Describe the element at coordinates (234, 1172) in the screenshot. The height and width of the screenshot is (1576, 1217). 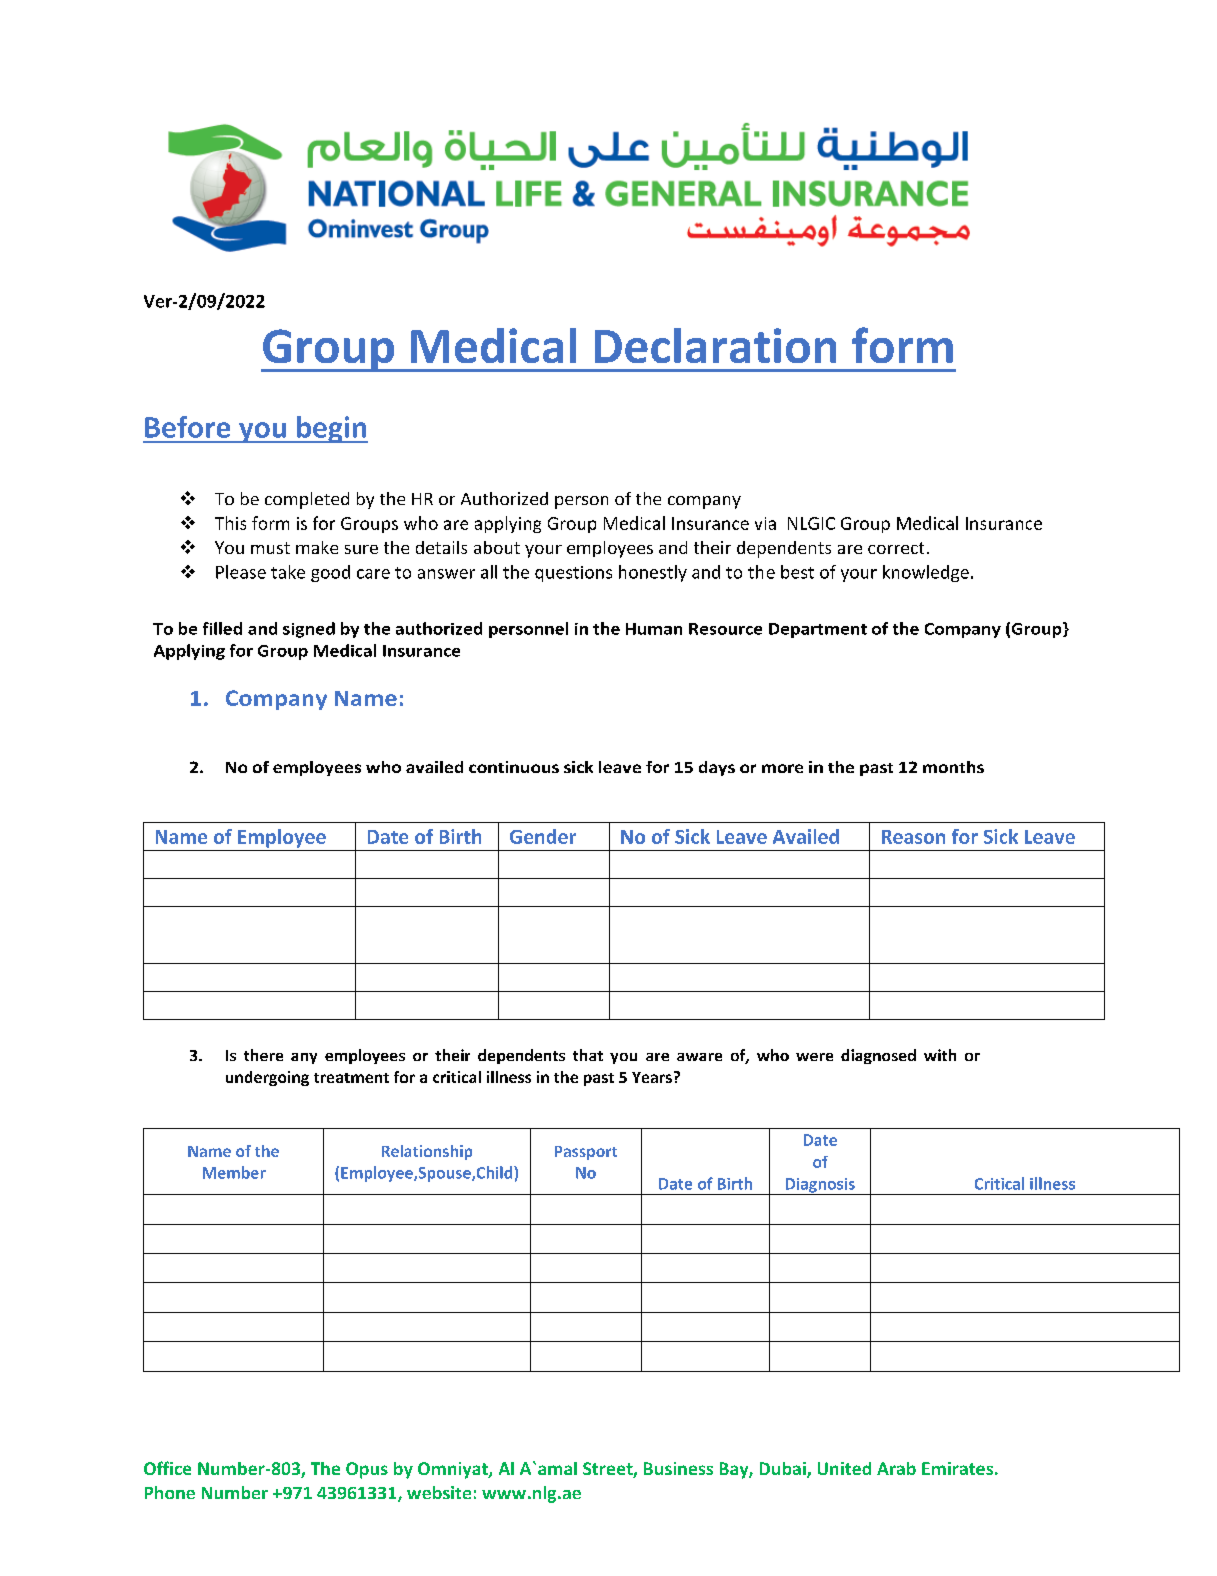
I see `Member` at that location.
